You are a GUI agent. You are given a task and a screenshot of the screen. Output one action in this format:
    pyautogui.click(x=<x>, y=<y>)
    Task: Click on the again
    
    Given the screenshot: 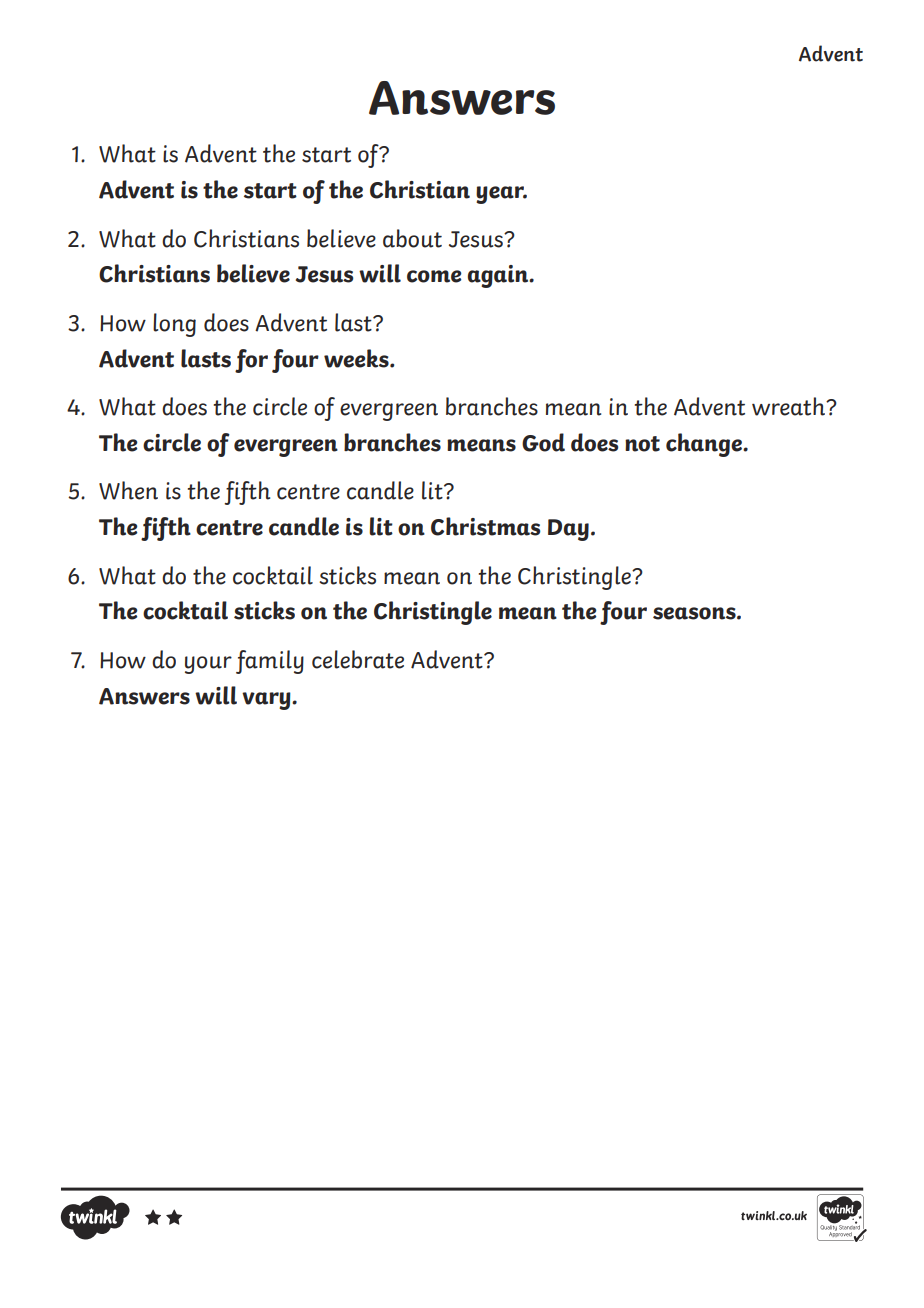 What is the action you would take?
    pyautogui.click(x=499, y=276)
